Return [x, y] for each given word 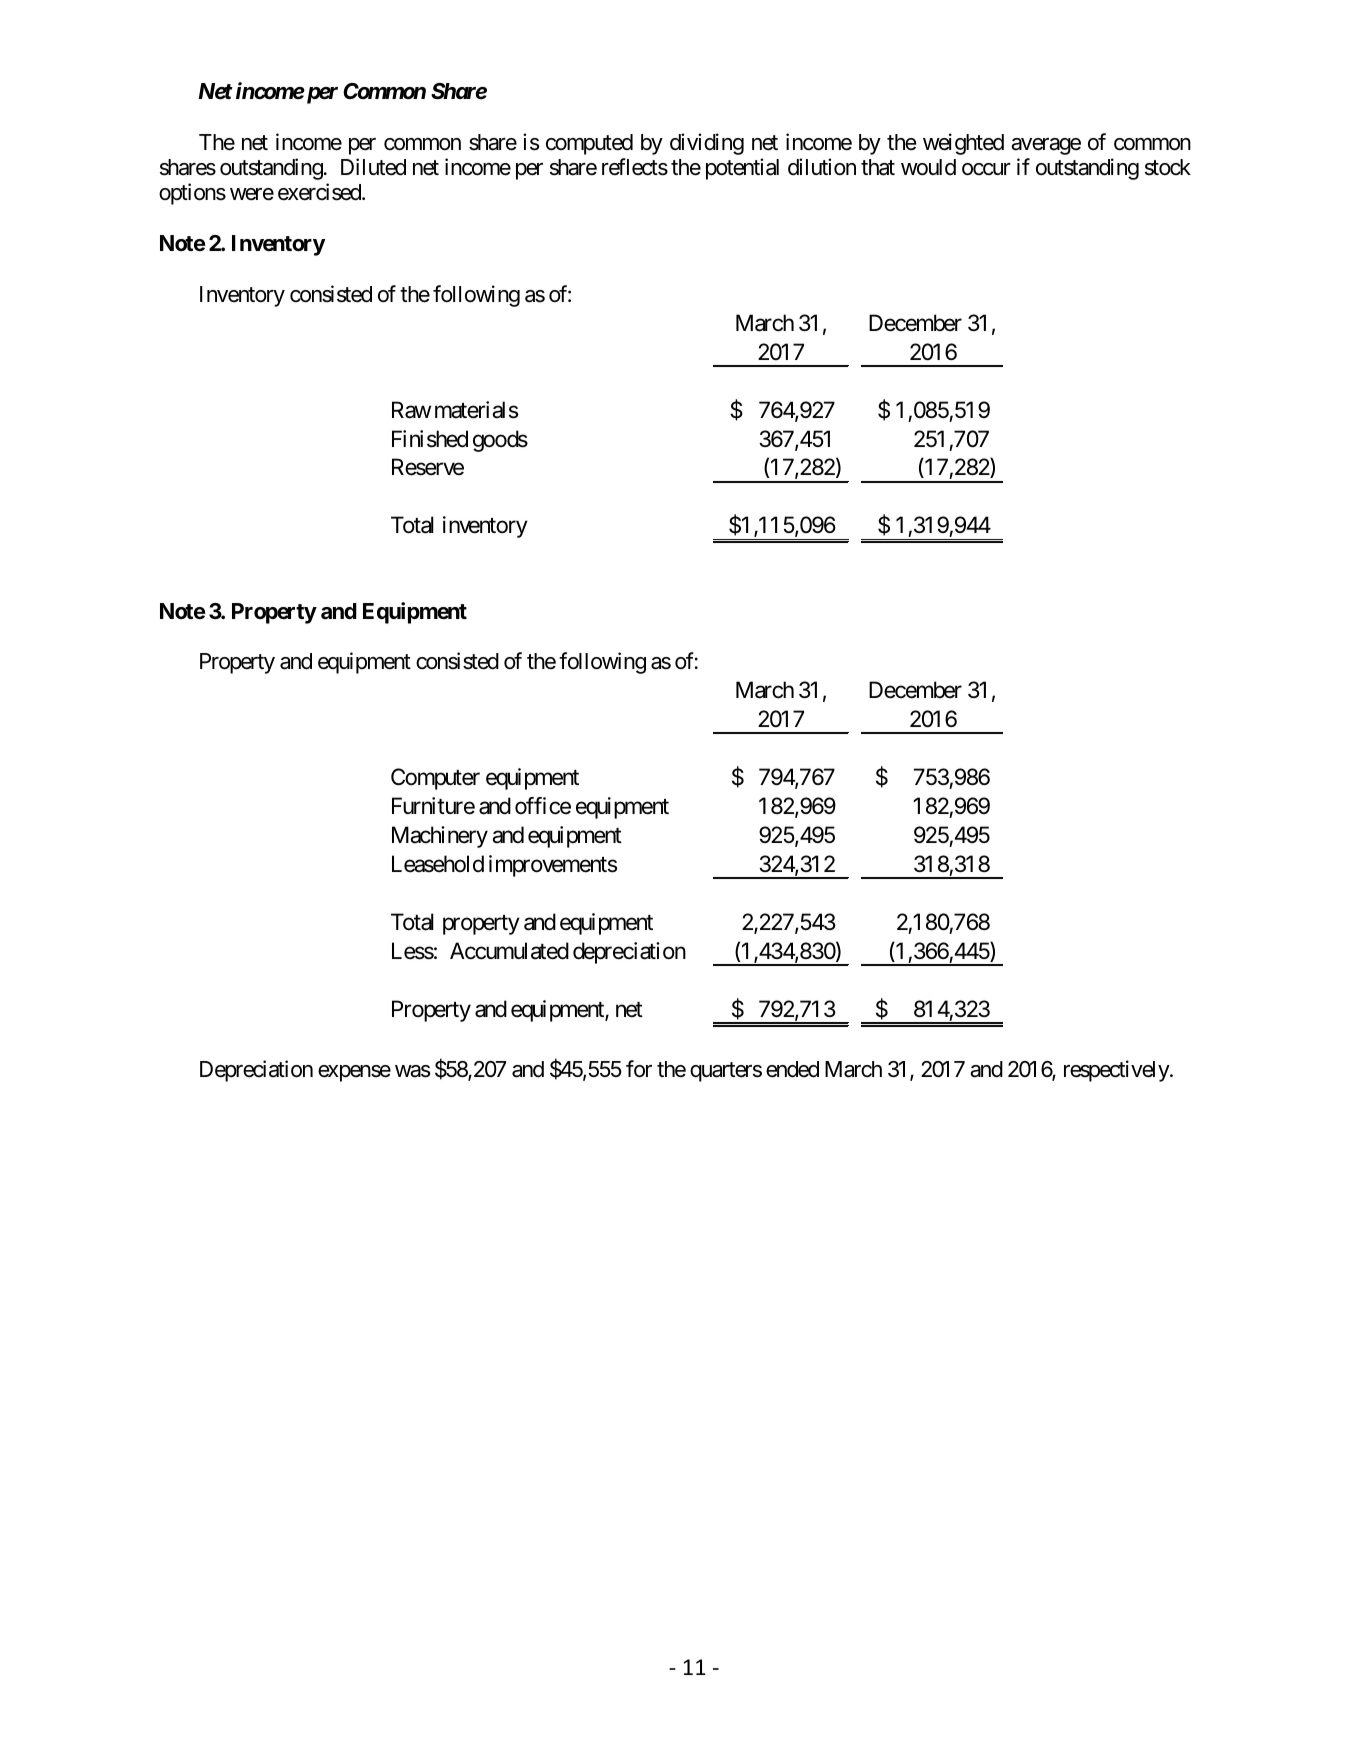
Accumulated [509, 951]
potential [742, 169]
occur [986, 169]
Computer [435, 779]
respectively [1117, 1071]
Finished [430, 439]
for [639, 1069]
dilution [822, 167]
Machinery [440, 837]
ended [792, 1069]
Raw [411, 410]
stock [1168, 167]
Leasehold [438, 864]
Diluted [373, 167]
